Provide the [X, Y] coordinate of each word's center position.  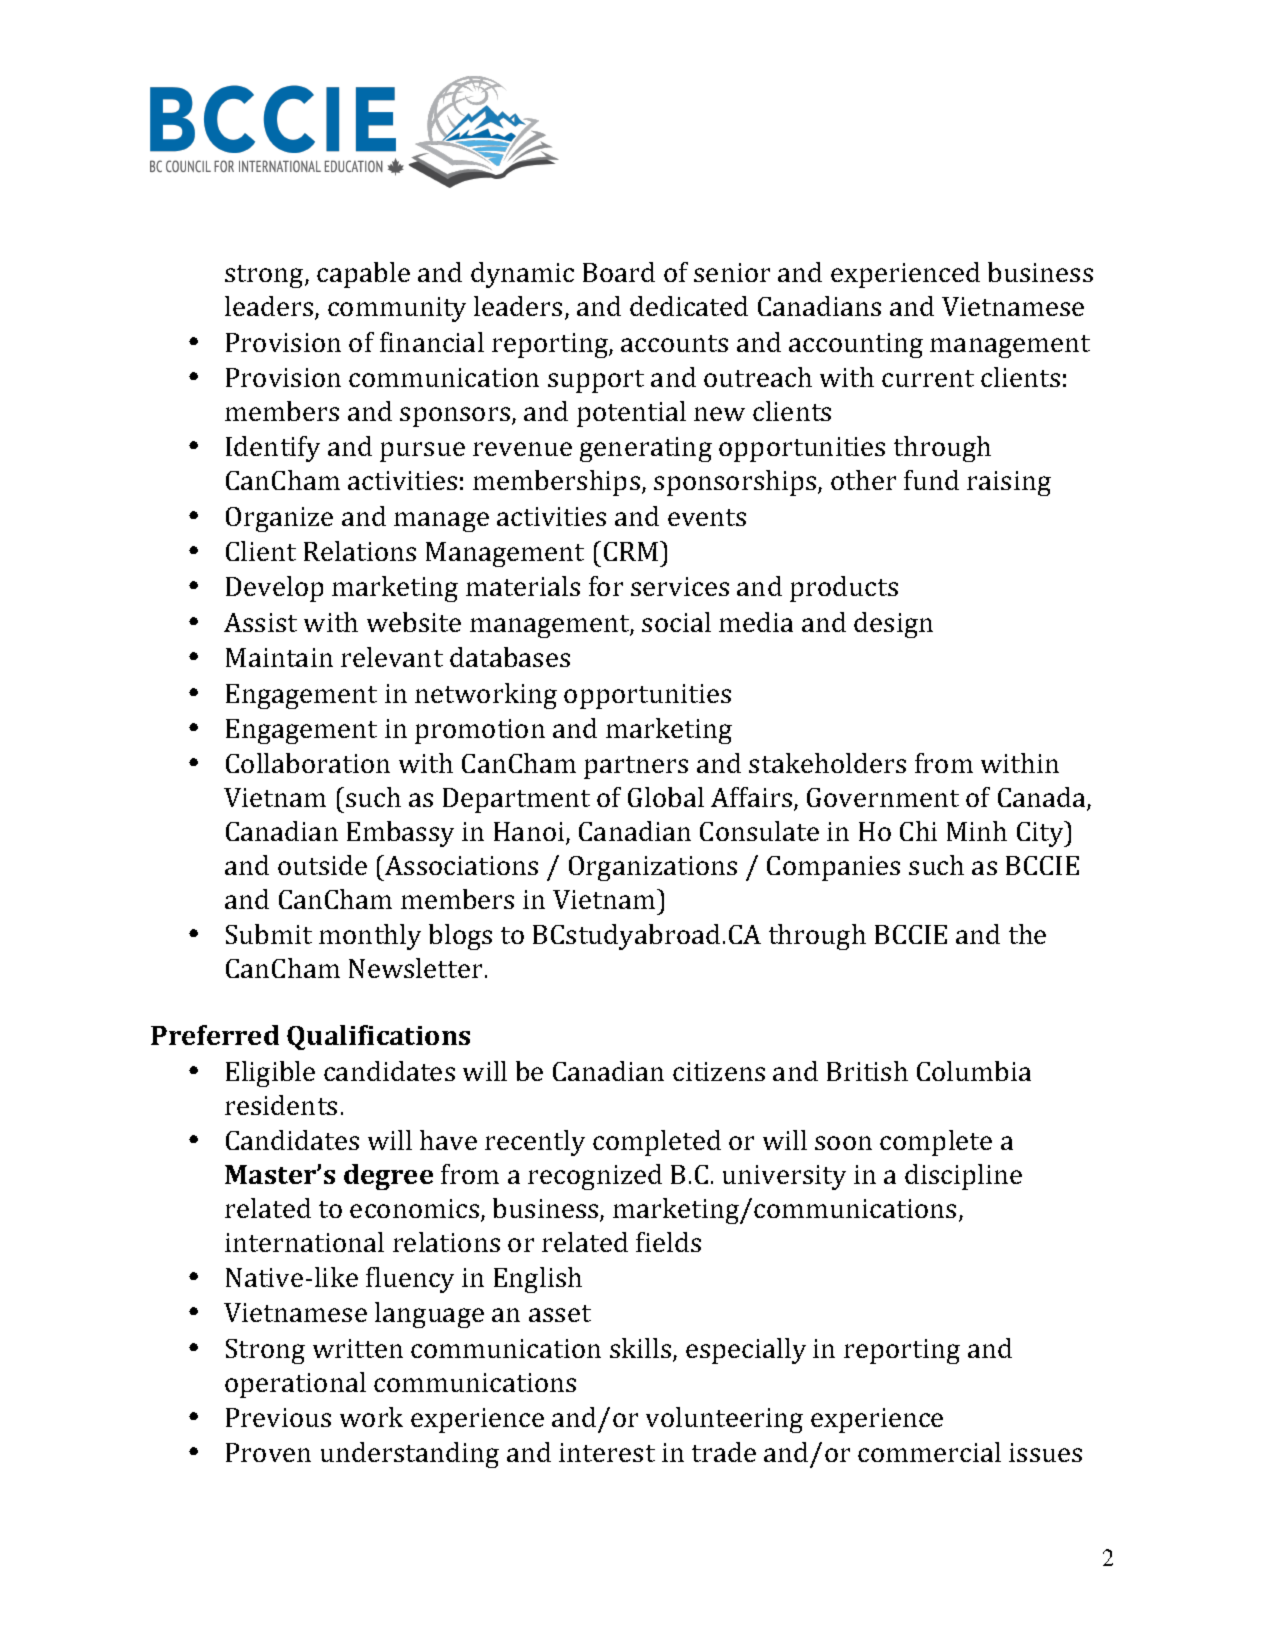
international [304, 1242]
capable [363, 275]
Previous [278, 1417]
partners [636, 767]
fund [931, 480]
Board [619, 272]
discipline [963, 1177]
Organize [279, 519]
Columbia [974, 1071]
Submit [269, 934]
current [928, 378]
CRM [631, 551]
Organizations [653, 868]
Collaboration [308, 763]
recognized [595, 1177]
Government [883, 797]
